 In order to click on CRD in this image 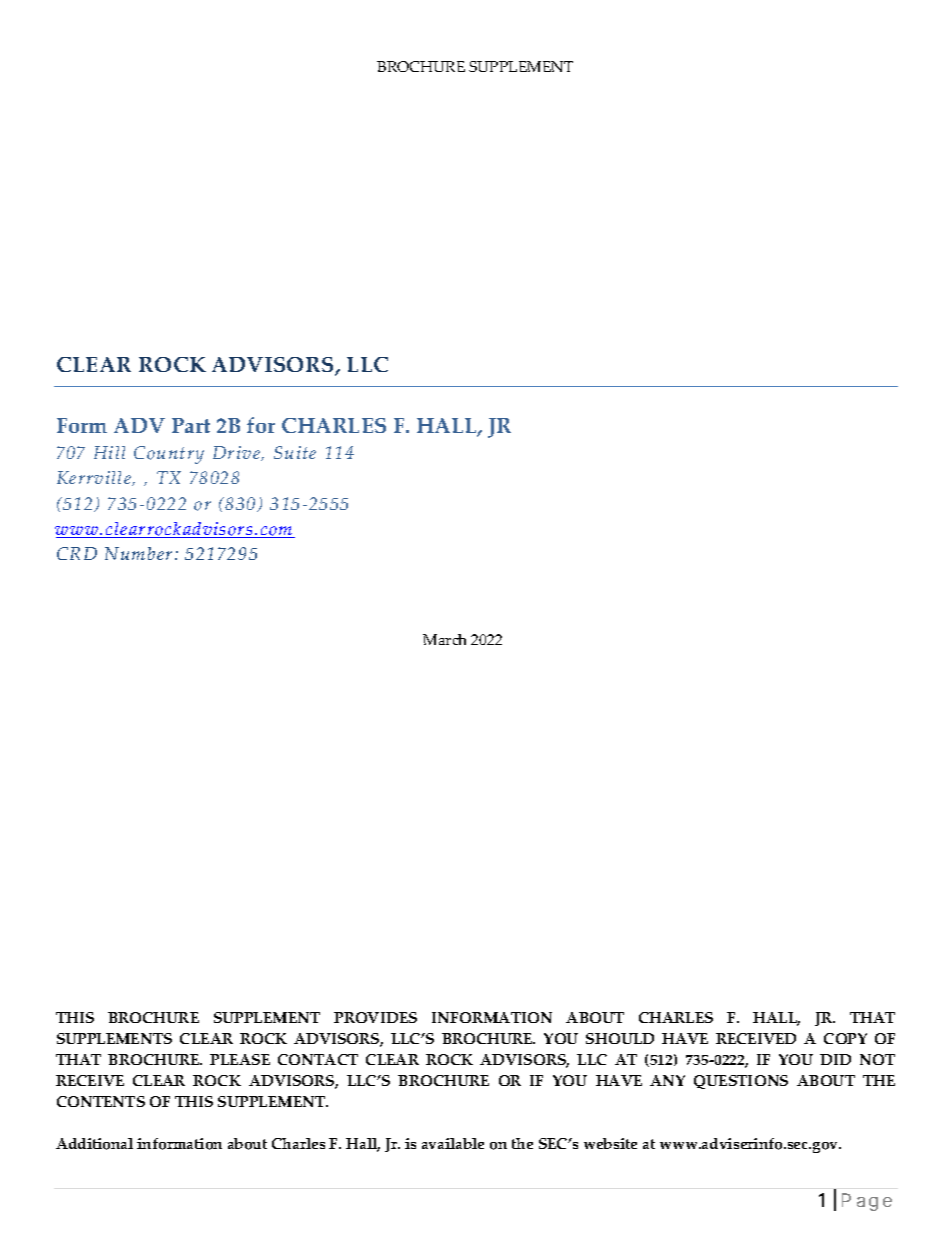, I will do `click(77, 553)`.
